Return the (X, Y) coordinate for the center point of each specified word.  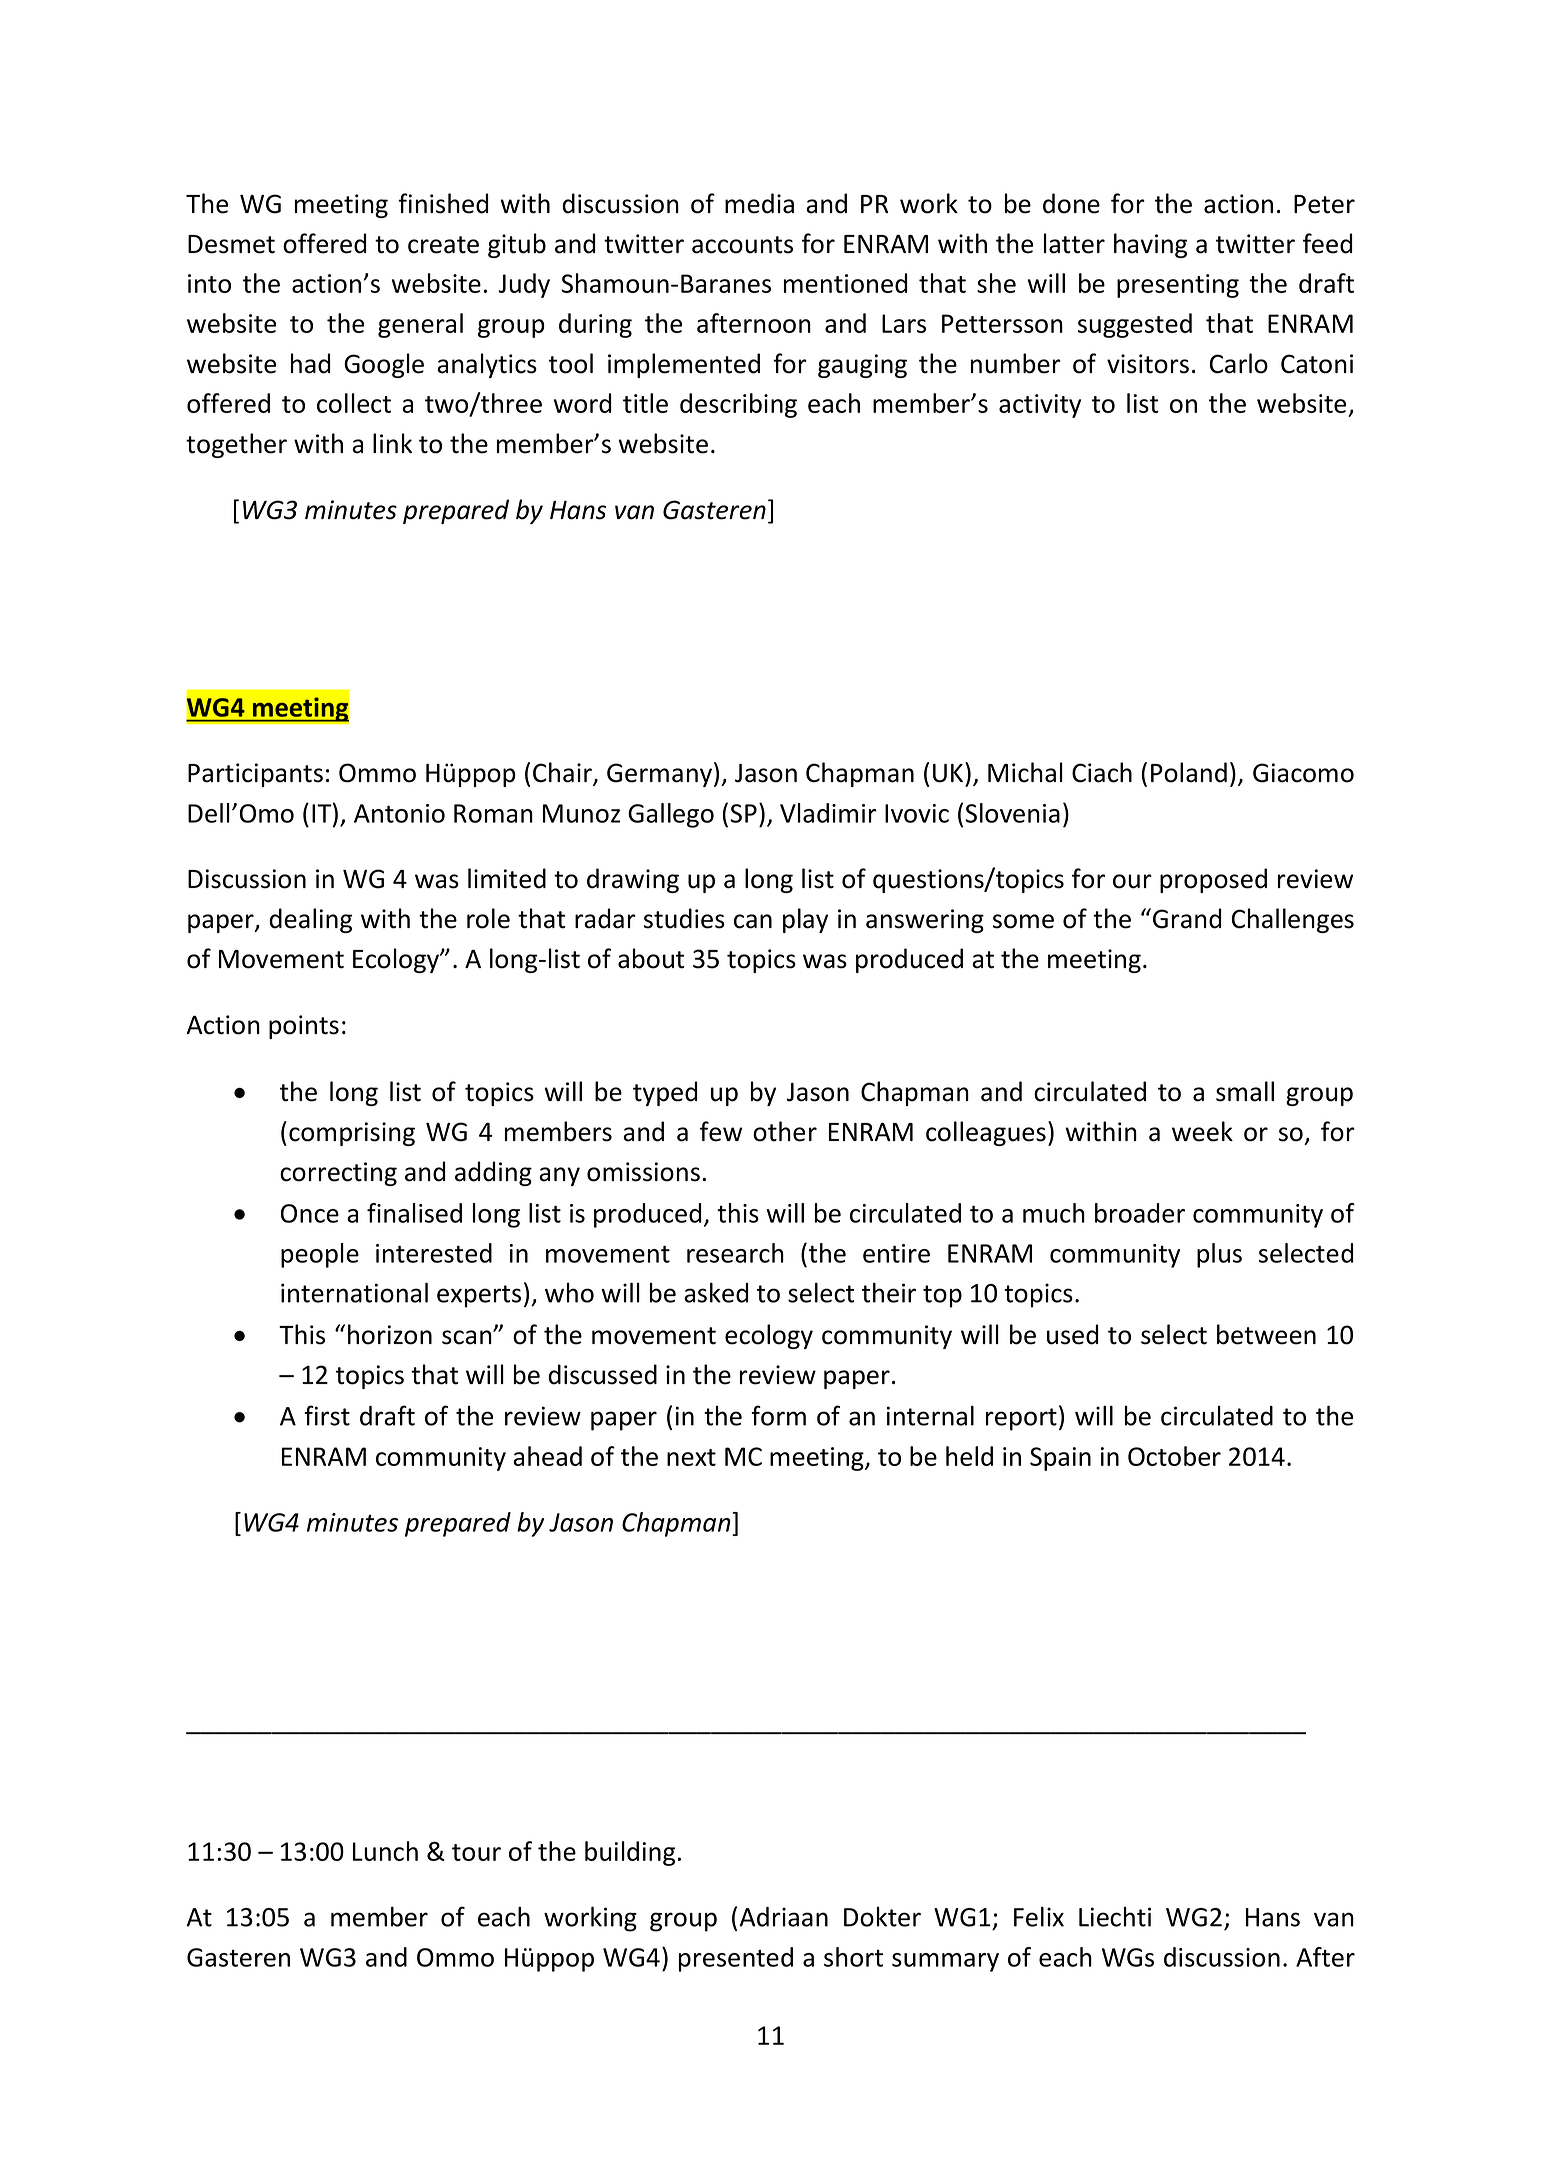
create (443, 245)
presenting (1178, 286)
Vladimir (828, 813)
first (327, 1415)
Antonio (399, 813)
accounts (742, 245)
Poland (1189, 772)
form (778, 1415)
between (1266, 1334)
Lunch (385, 1851)
